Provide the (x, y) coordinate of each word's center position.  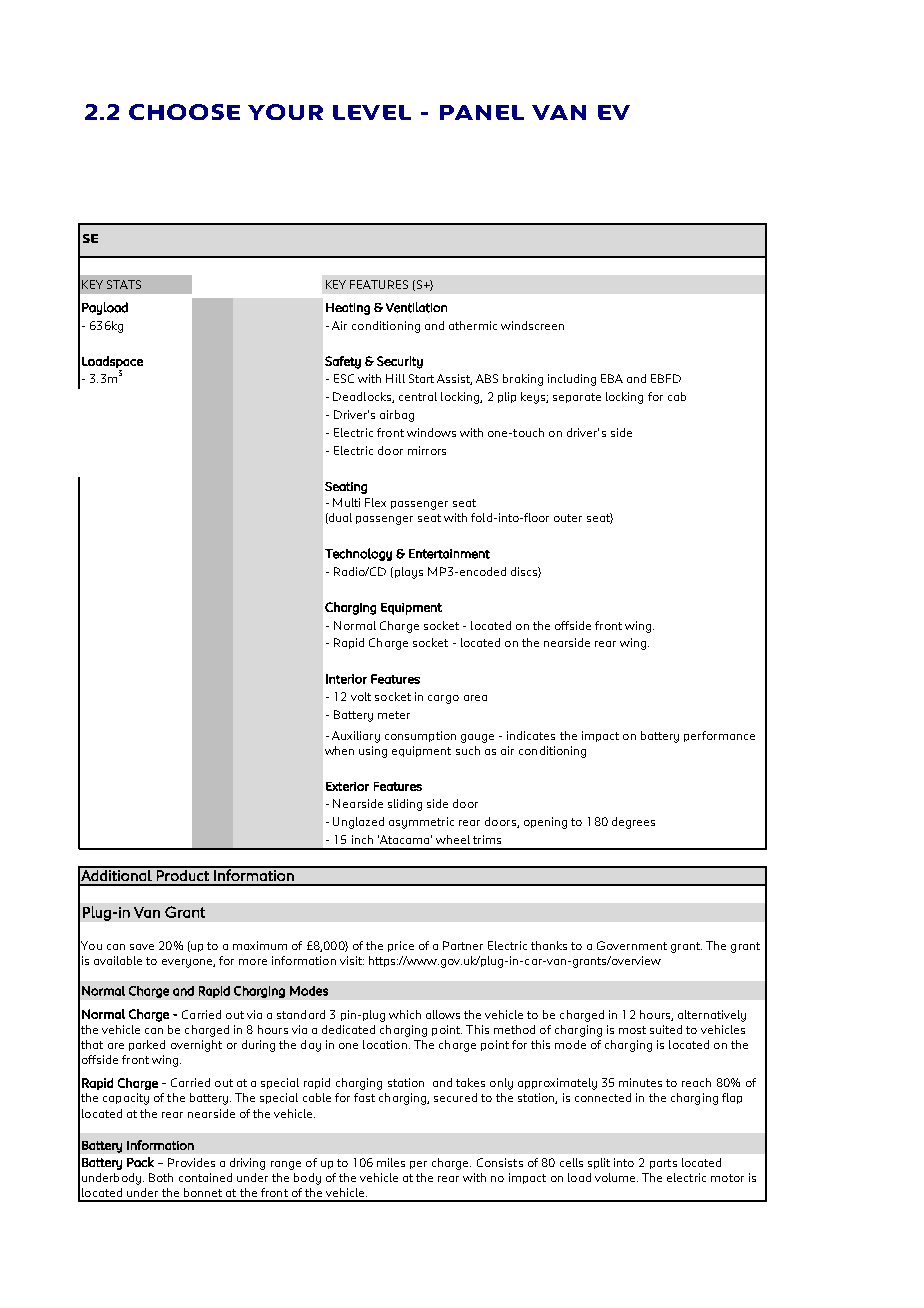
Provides (191, 1162)
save (142, 947)
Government (632, 945)
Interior (346, 679)
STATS (124, 284)
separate (577, 398)
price (401, 946)
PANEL (482, 112)
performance (719, 736)
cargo (443, 699)
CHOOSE (184, 112)
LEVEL (372, 112)
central (418, 396)
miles (391, 1162)
